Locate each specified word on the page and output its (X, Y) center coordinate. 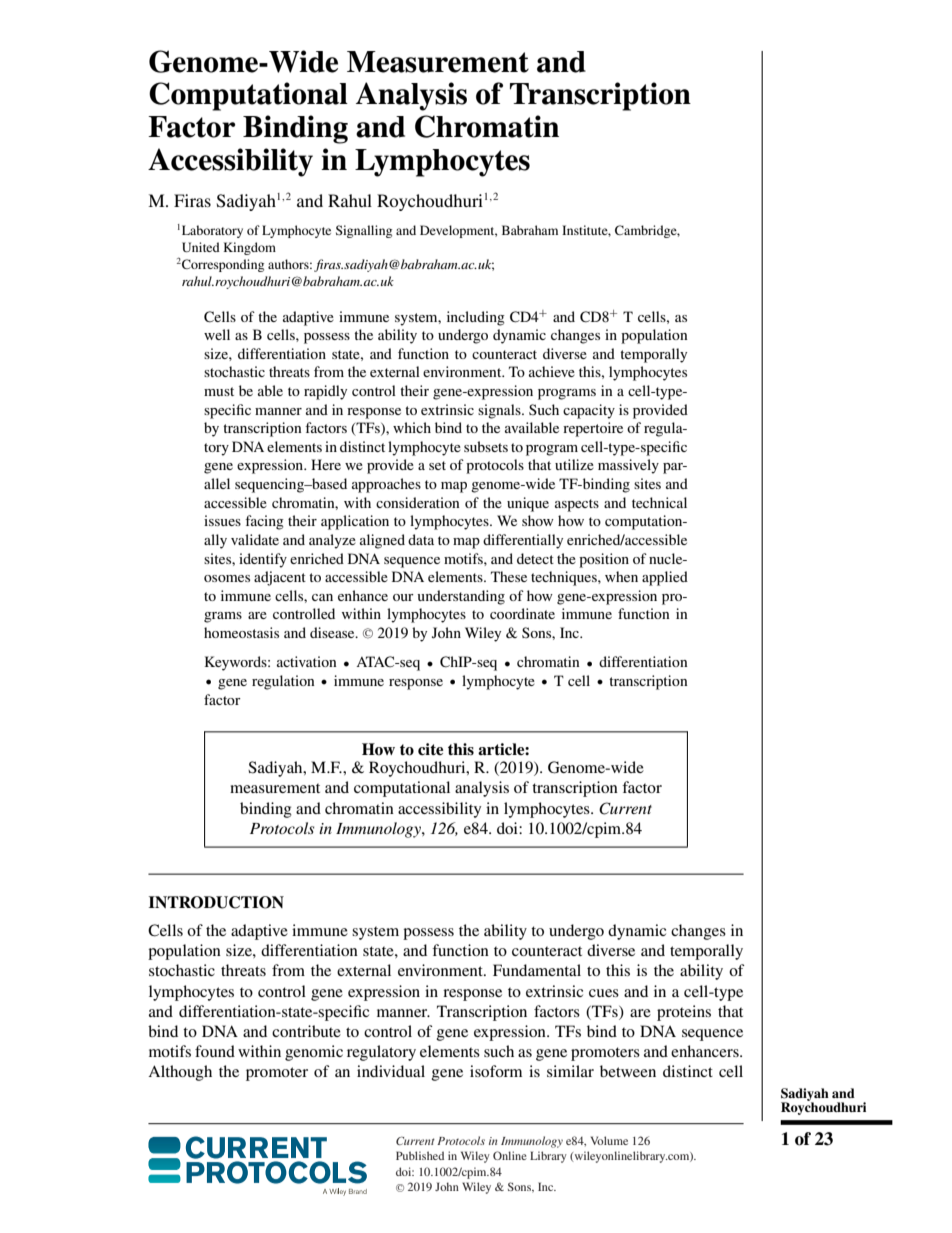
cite (430, 749)
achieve (552, 371)
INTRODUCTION (216, 902)
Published (420, 1155)
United (201, 247)
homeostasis (241, 632)
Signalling (364, 231)
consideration (418, 502)
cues (604, 993)
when (621, 576)
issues (222, 520)
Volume (609, 1140)
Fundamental (537, 970)
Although (180, 1073)
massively (628, 466)
